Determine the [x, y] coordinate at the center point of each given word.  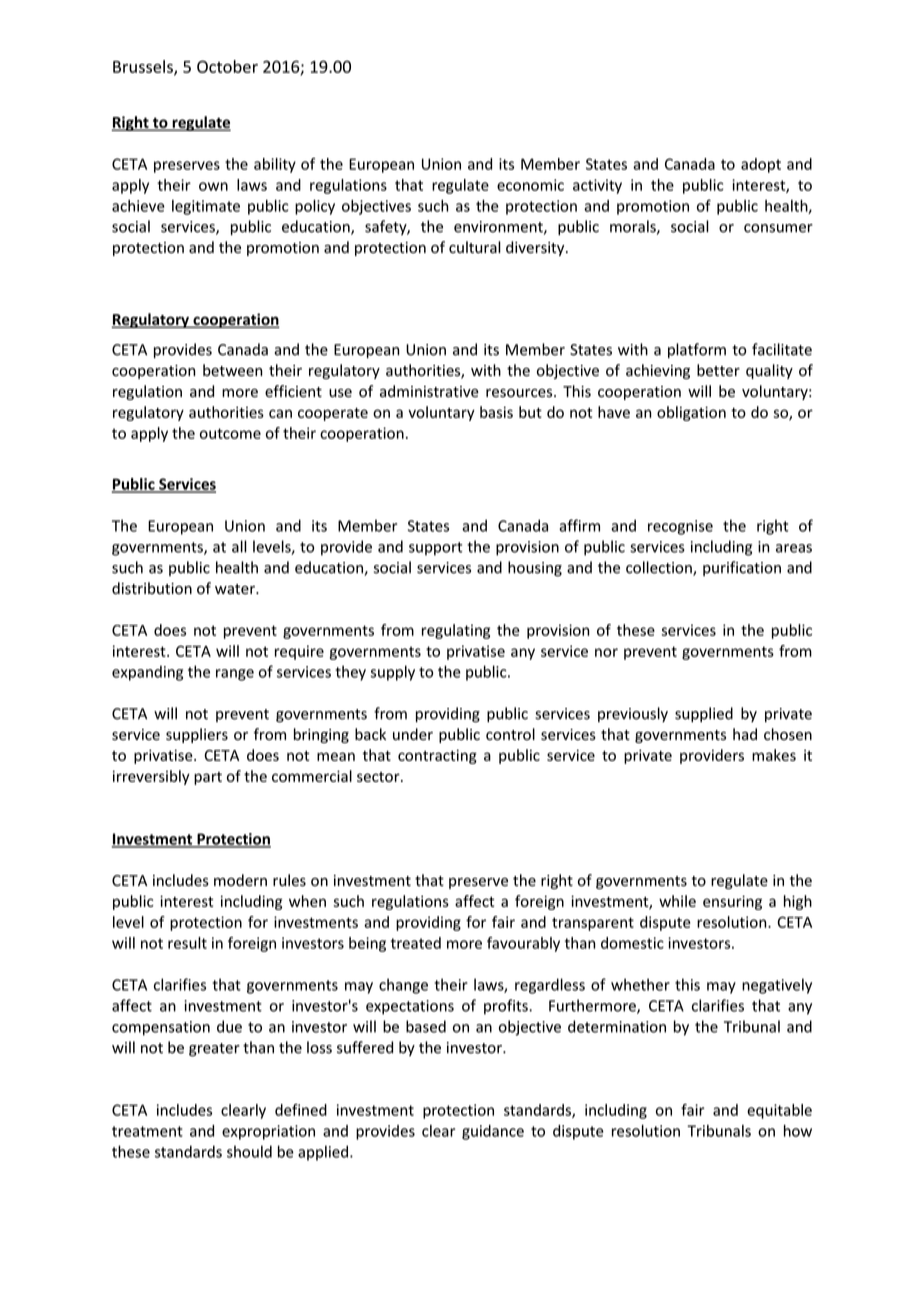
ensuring [732, 902]
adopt [761, 165]
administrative [429, 391]
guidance [493, 1132]
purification [742, 568]
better [718, 370]
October [227, 66]
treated [416, 943]
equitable [779, 1111]
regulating [456, 631]
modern [240, 880]
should [249, 1151]
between [232, 370]
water [236, 589]
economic [530, 185]
